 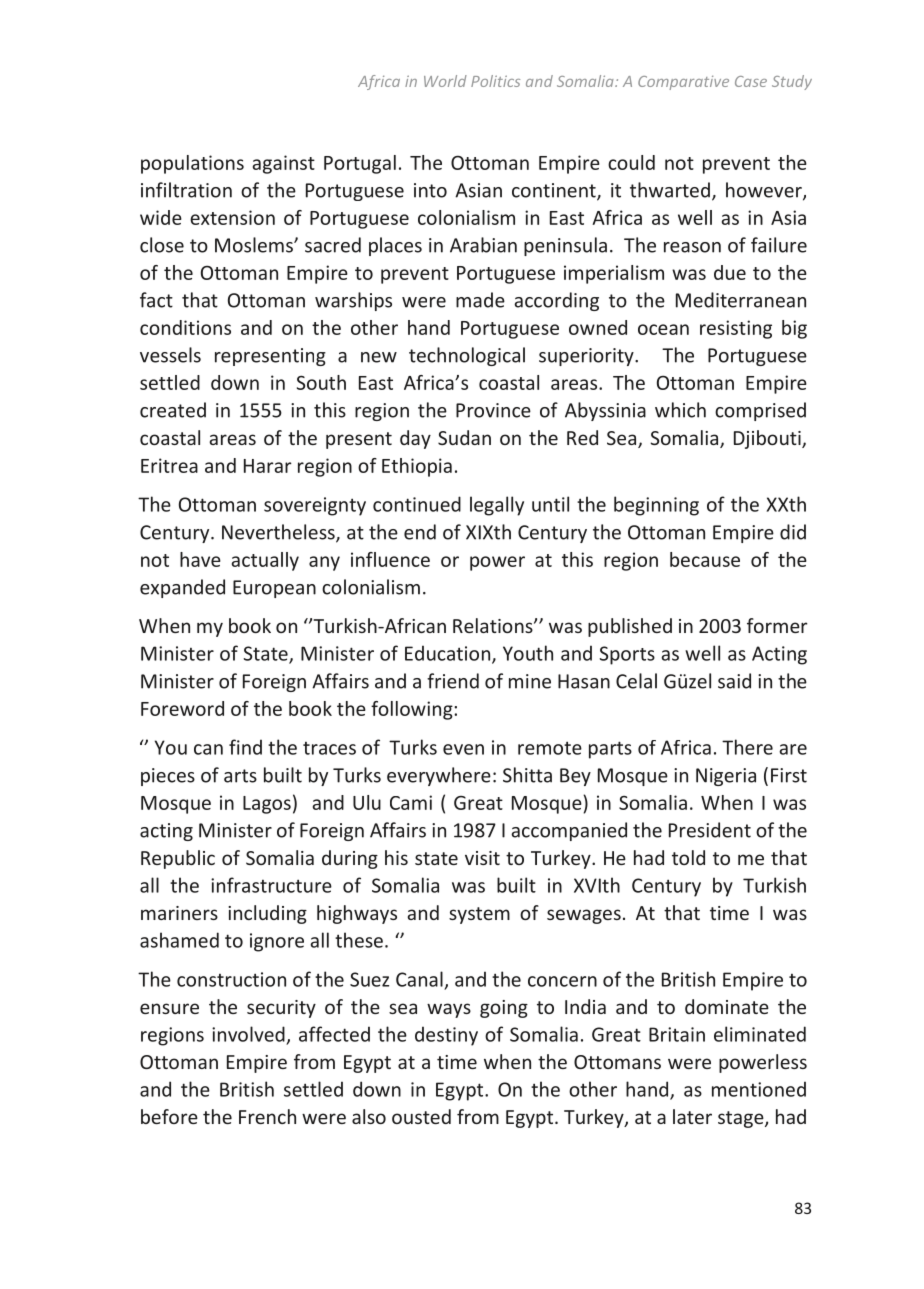 What do you see at coordinates (192, 164) in the screenshot?
I see `populations` at bounding box center [192, 164].
